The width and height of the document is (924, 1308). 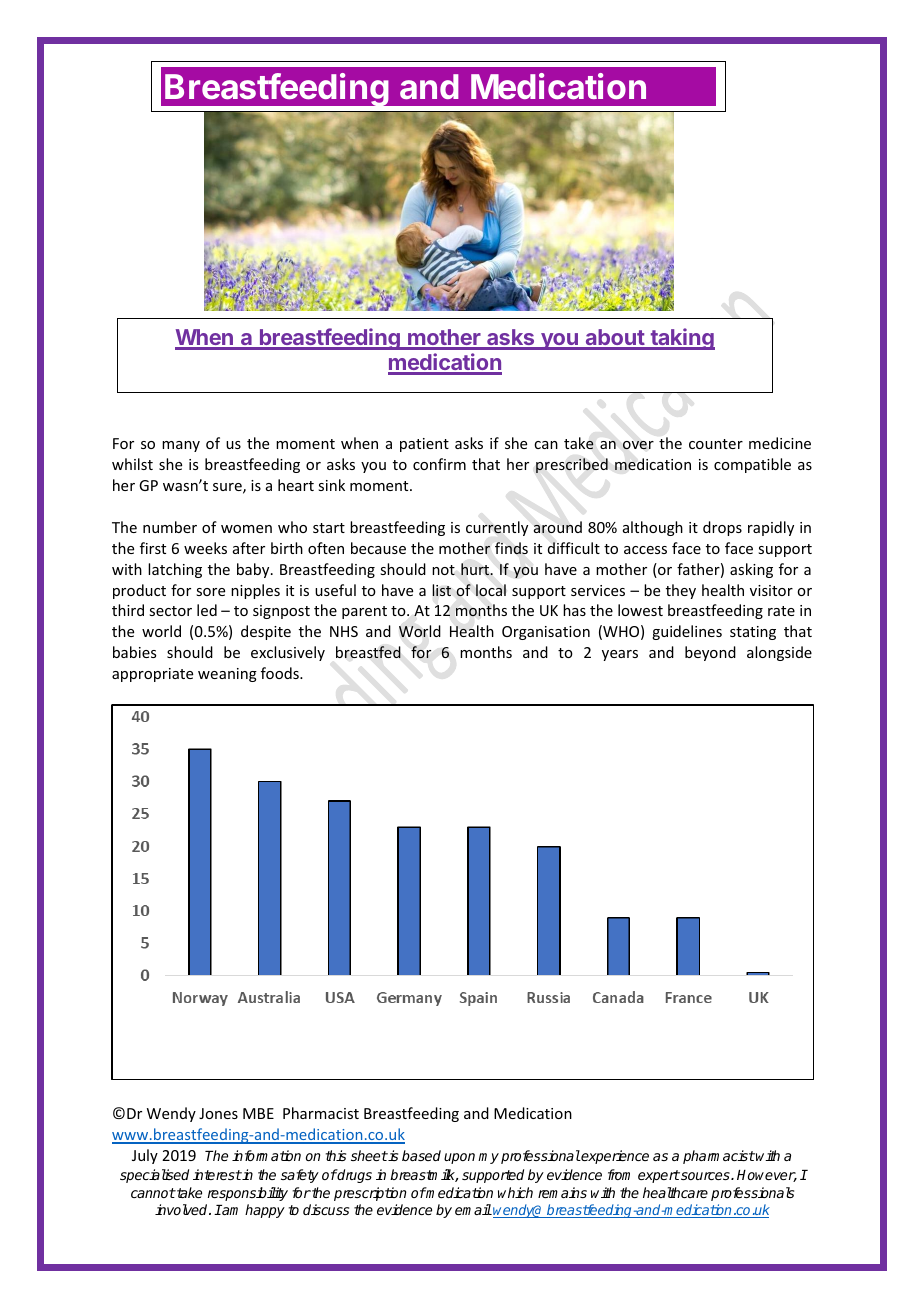 What do you see at coordinates (368, 652) in the document?
I see `breastfed` at bounding box center [368, 652].
